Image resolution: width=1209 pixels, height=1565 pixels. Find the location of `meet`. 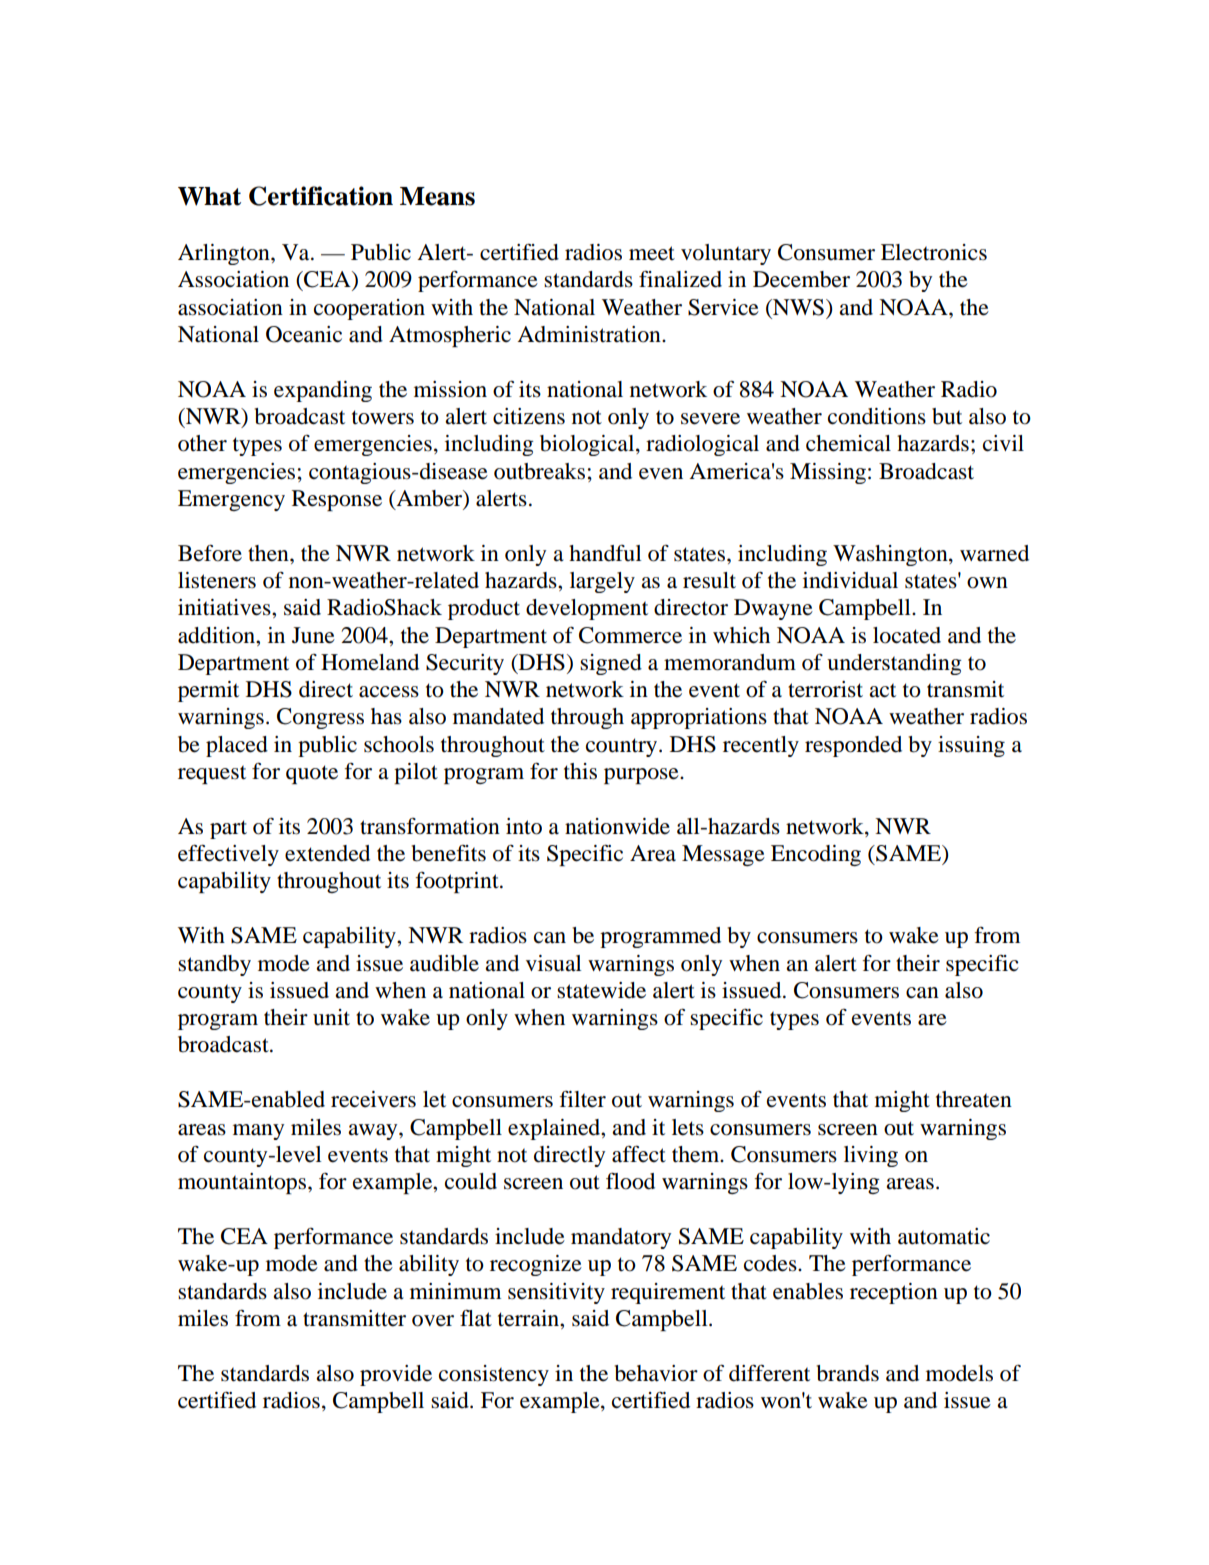

meet is located at coordinates (652, 253).
